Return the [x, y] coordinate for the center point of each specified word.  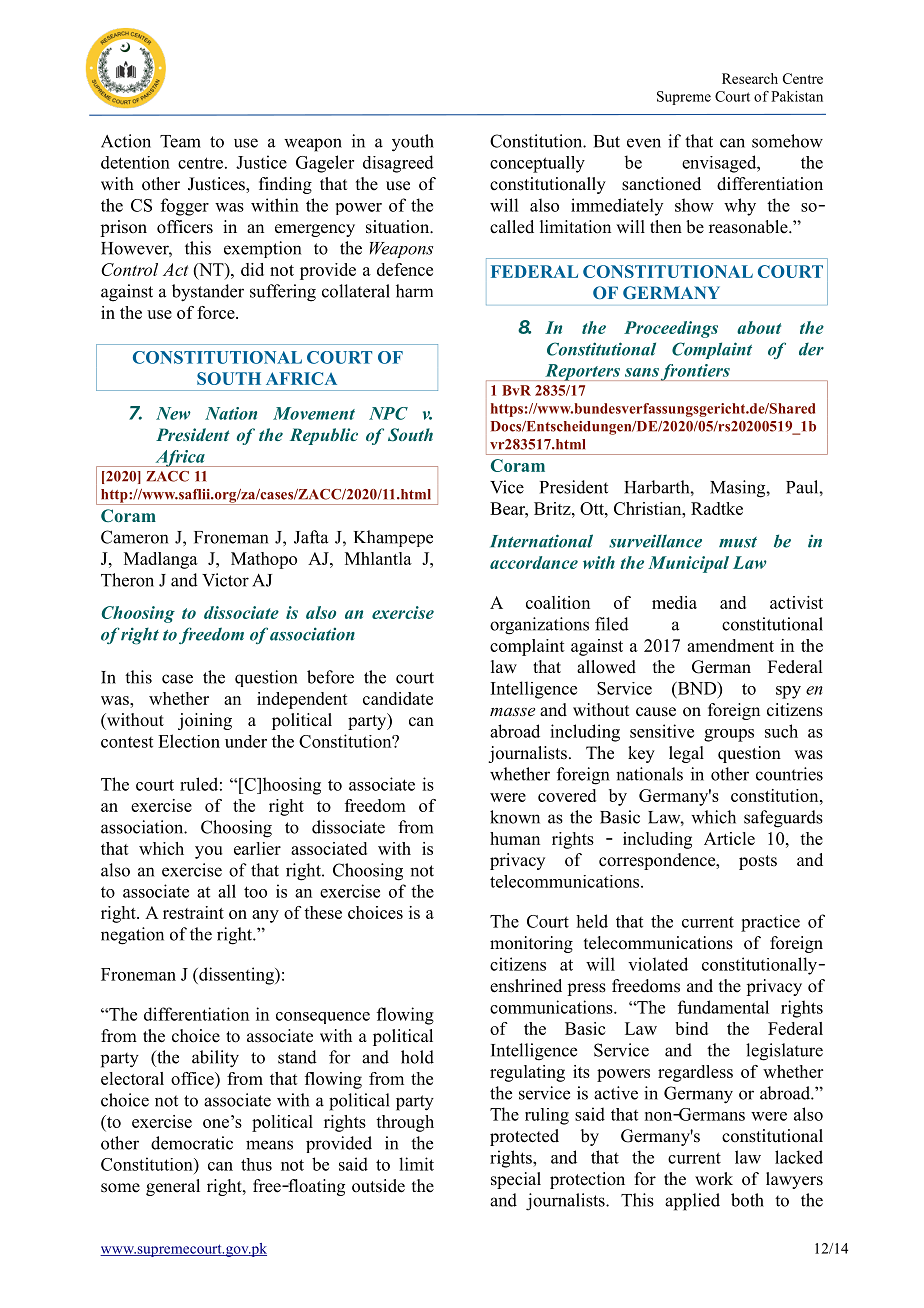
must [738, 542]
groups [729, 735]
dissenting [236, 976]
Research [750, 78]
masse [512, 711]
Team [180, 141]
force [217, 312]
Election [189, 741]
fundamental [723, 1007]
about [759, 327]
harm [414, 291]
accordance [534, 562]
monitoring [531, 944]
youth [413, 143]
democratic [192, 1143]
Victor [225, 580]
